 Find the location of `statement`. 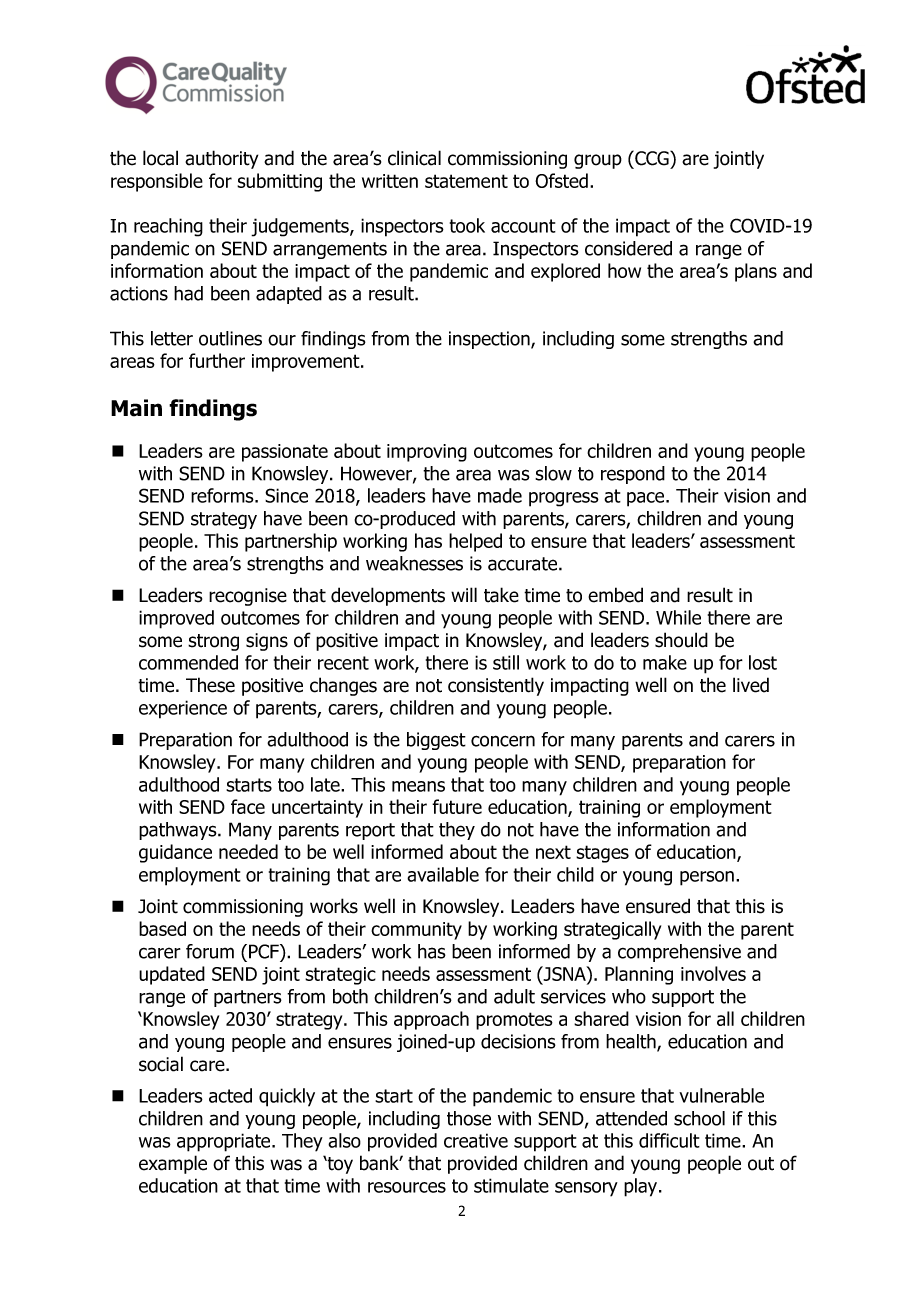

statement is located at coordinates (466, 181).
